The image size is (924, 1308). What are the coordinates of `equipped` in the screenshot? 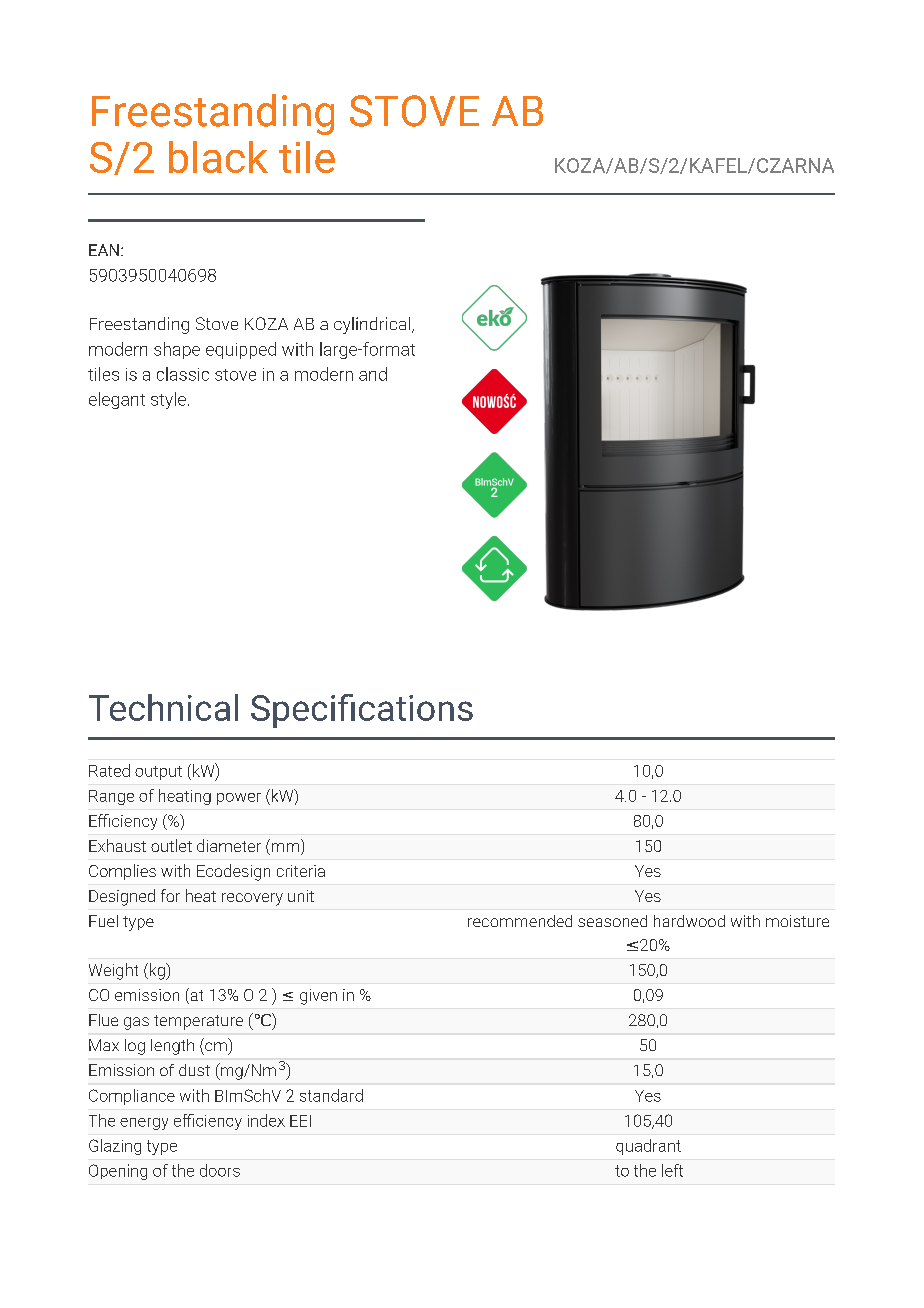 It's located at (241, 350).
